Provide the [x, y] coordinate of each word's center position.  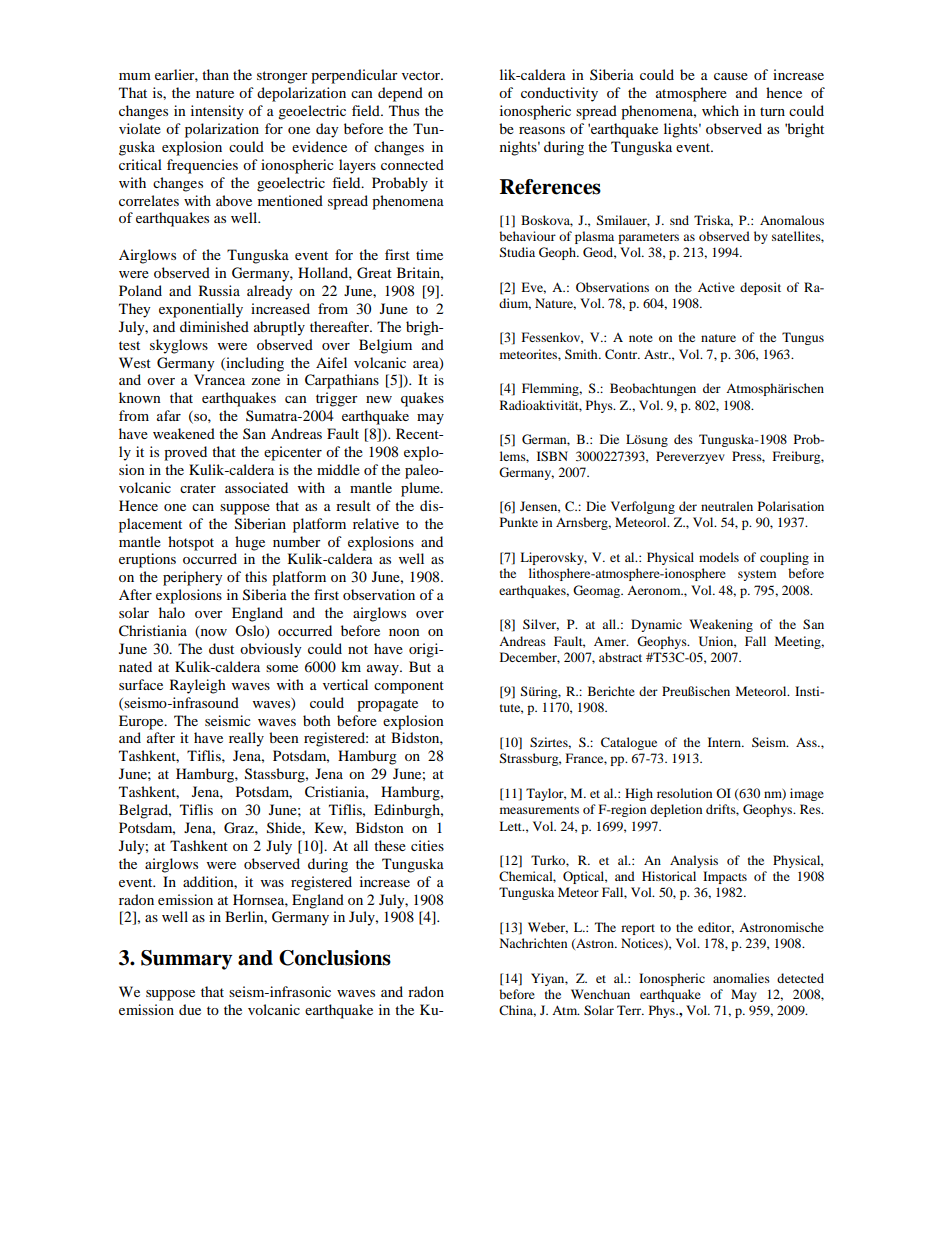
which [720, 110]
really [246, 739]
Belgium [385, 346]
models [719, 557]
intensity [217, 112]
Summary [186, 960]
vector [422, 75]
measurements [539, 810]
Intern [725, 742]
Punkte [519, 522]
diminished [214, 326]
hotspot [191, 543]
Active [716, 287]
